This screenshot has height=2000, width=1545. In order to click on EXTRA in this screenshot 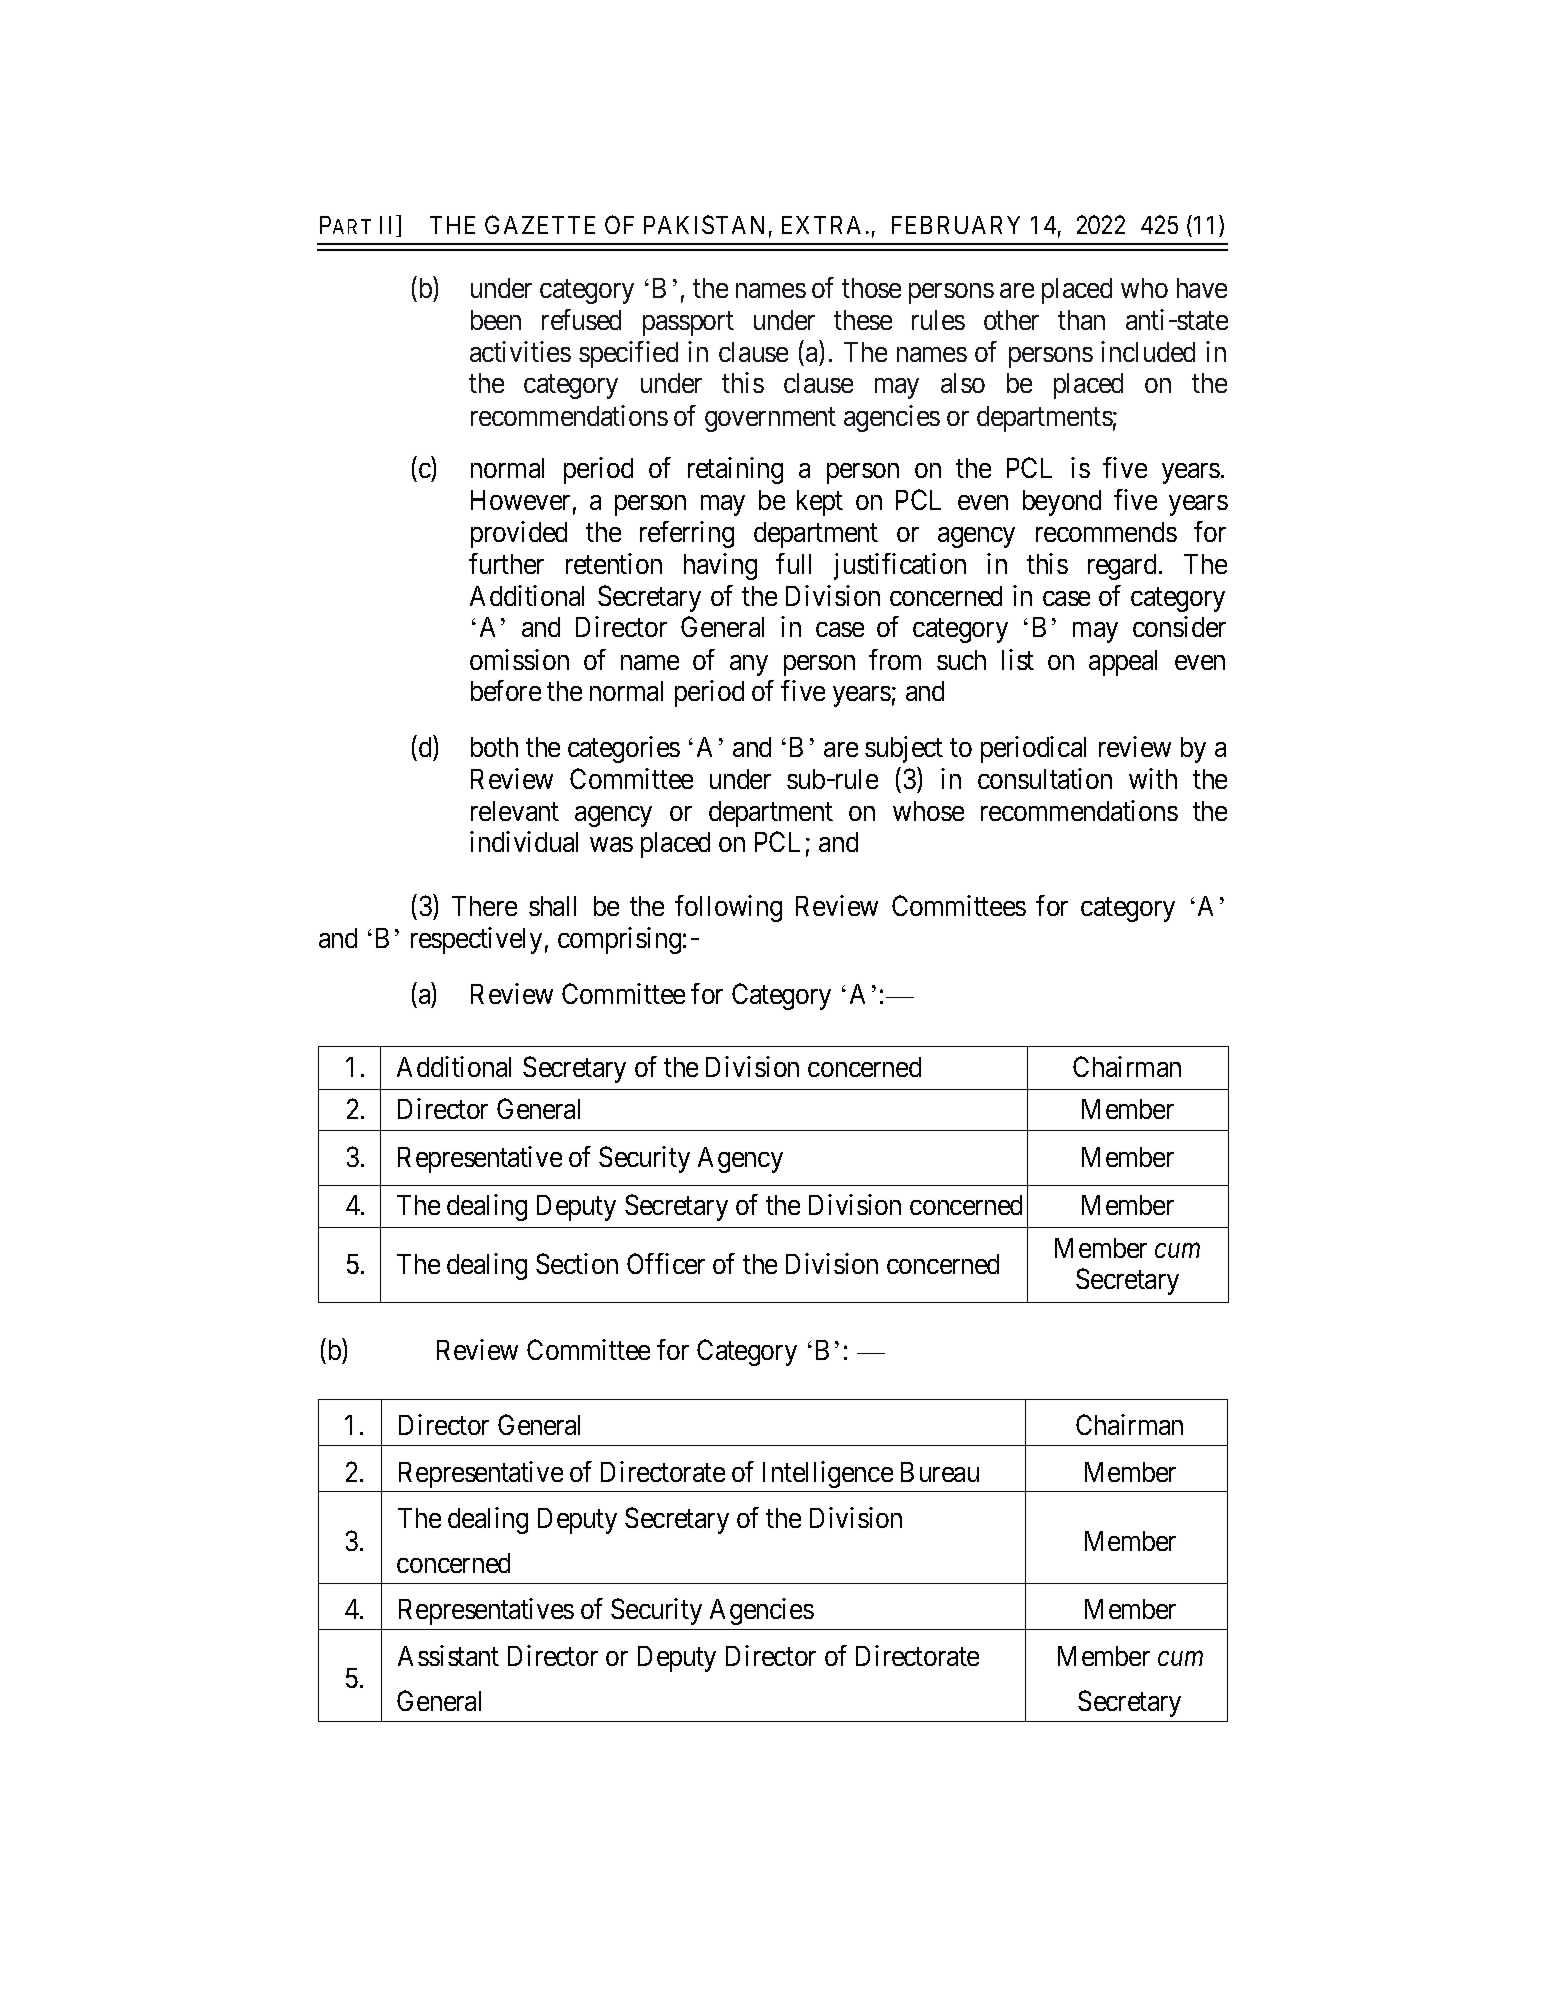, I will do `click(824, 225)`.
